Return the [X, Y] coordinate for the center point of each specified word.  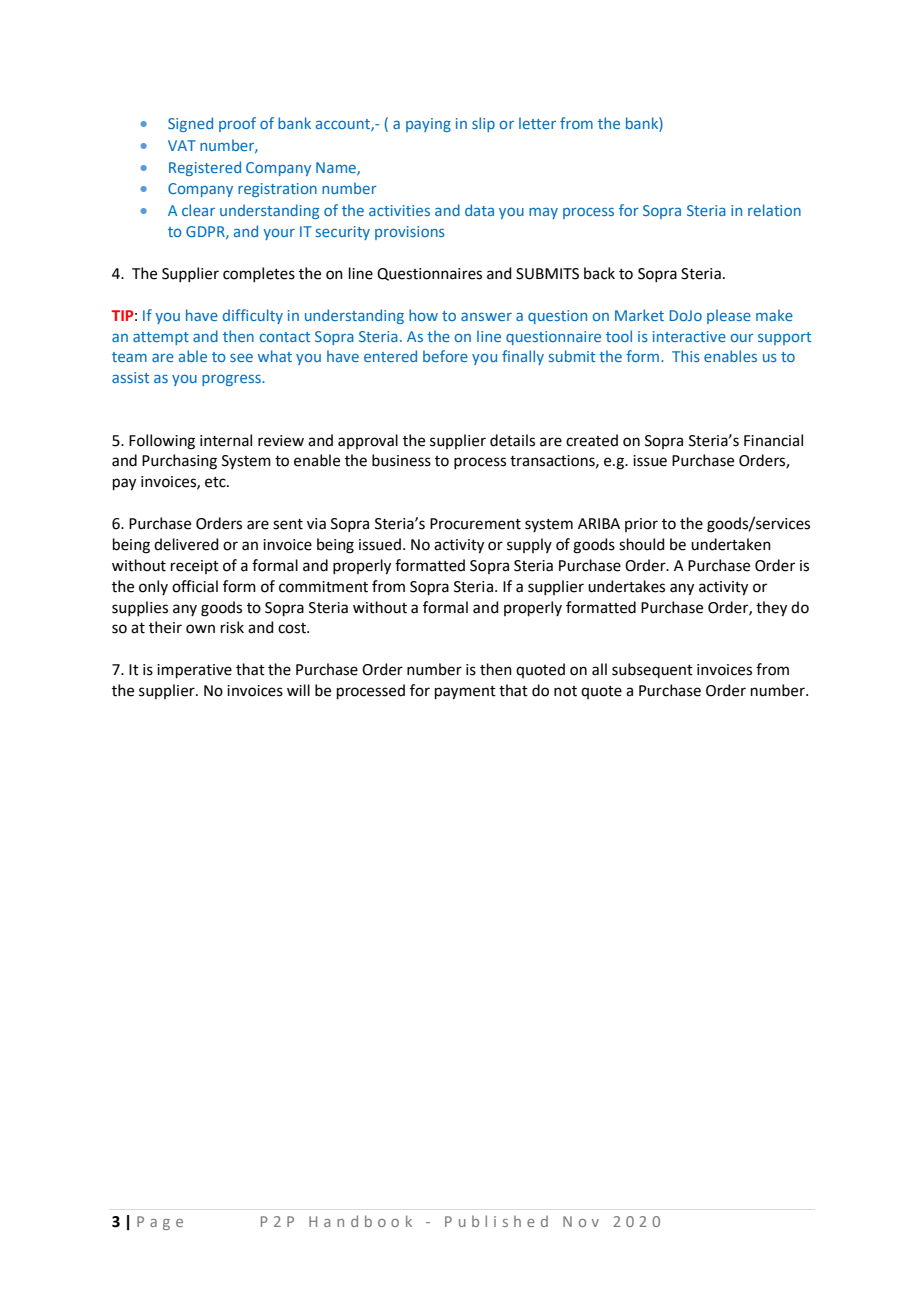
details [512, 440]
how [423, 315]
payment [465, 693]
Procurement [475, 524]
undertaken [731, 544]
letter [537, 123]
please [729, 316]
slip [483, 124]
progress [232, 380]
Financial [773, 440]
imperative [194, 671]
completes [259, 274]
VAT [182, 145]
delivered [186, 544]
